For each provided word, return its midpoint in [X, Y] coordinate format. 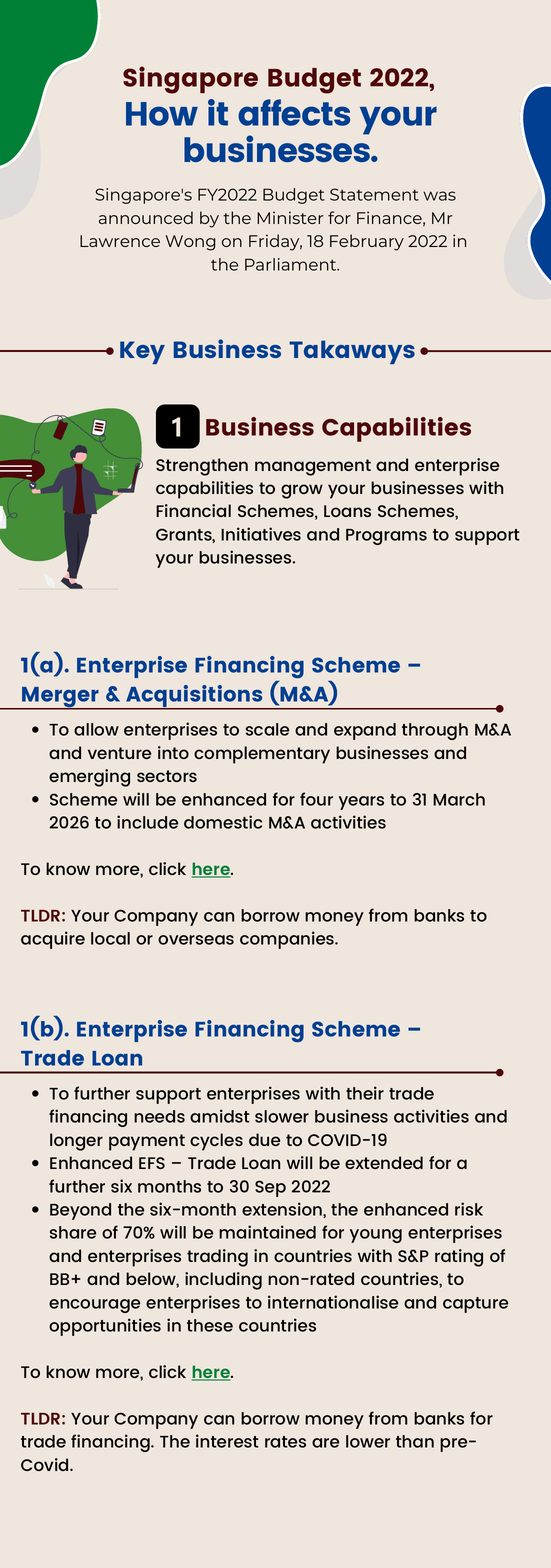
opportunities [105, 1327]
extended [384, 1162]
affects [294, 112]
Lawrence [120, 241]
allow [96, 729]
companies [288, 940]
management [313, 467]
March [459, 799]
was [439, 196]
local [110, 938]
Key [142, 352]
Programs [386, 537]
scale [267, 729]
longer [76, 1142]
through [435, 731]
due [264, 1139]
